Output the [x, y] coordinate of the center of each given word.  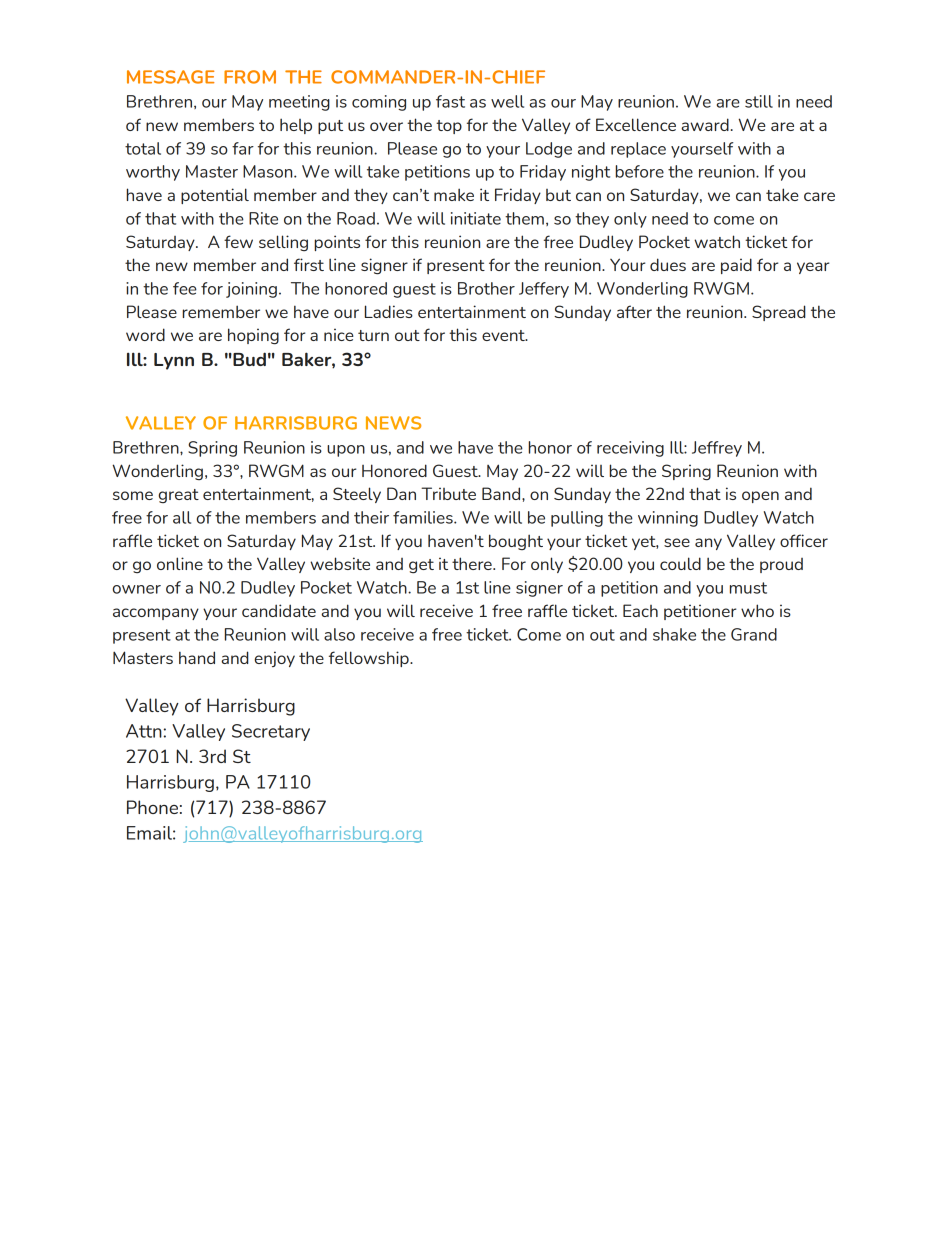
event [504, 335]
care [819, 196]
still [759, 101]
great [179, 496]
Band [502, 493]
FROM [250, 77]
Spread [779, 313]
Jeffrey [717, 449]
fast [450, 101]
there [473, 563]
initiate [476, 218]
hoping [253, 336]
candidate [279, 610]
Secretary [271, 732]
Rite [263, 218]
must [748, 588]
